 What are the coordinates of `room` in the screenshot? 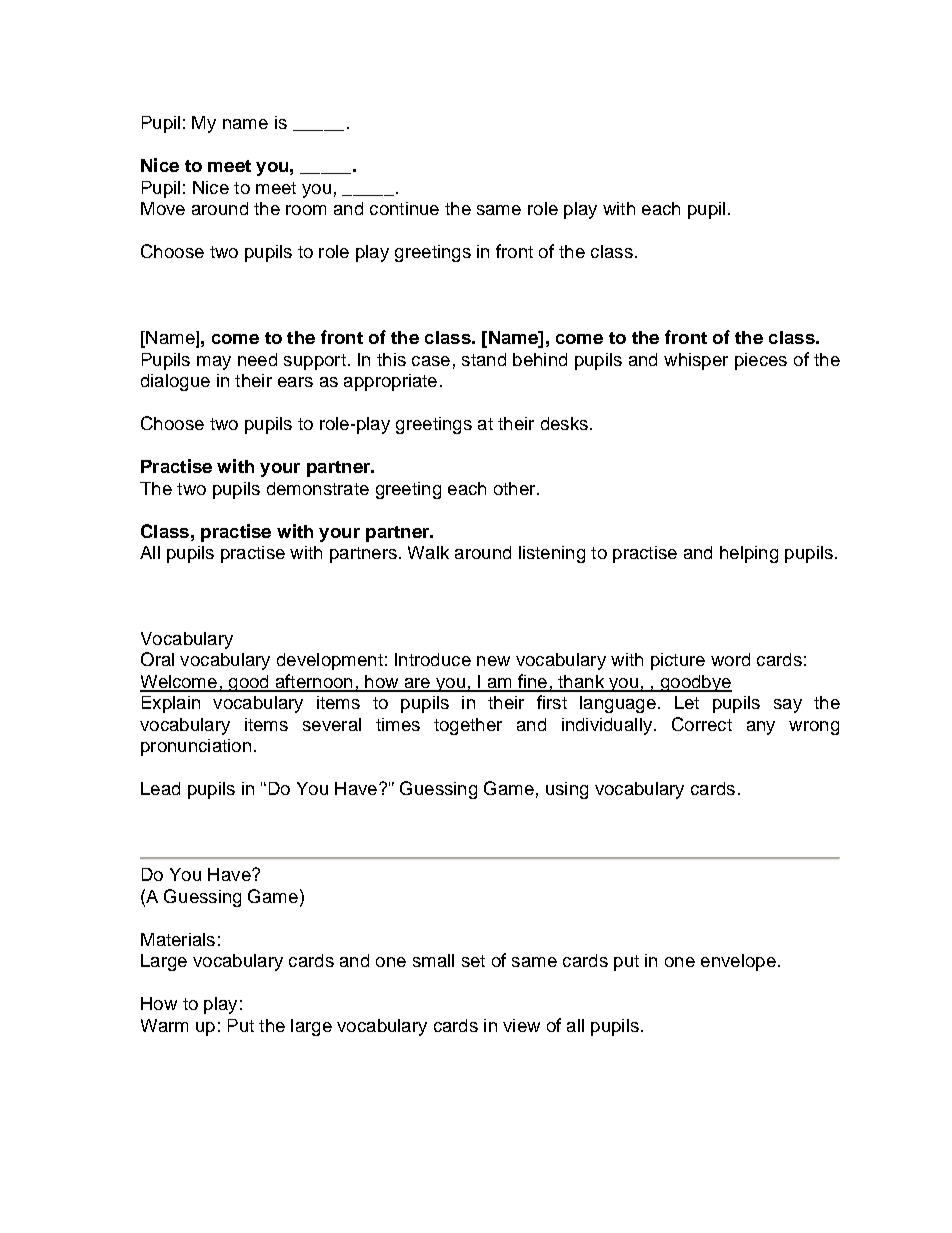 It's located at (306, 210).
